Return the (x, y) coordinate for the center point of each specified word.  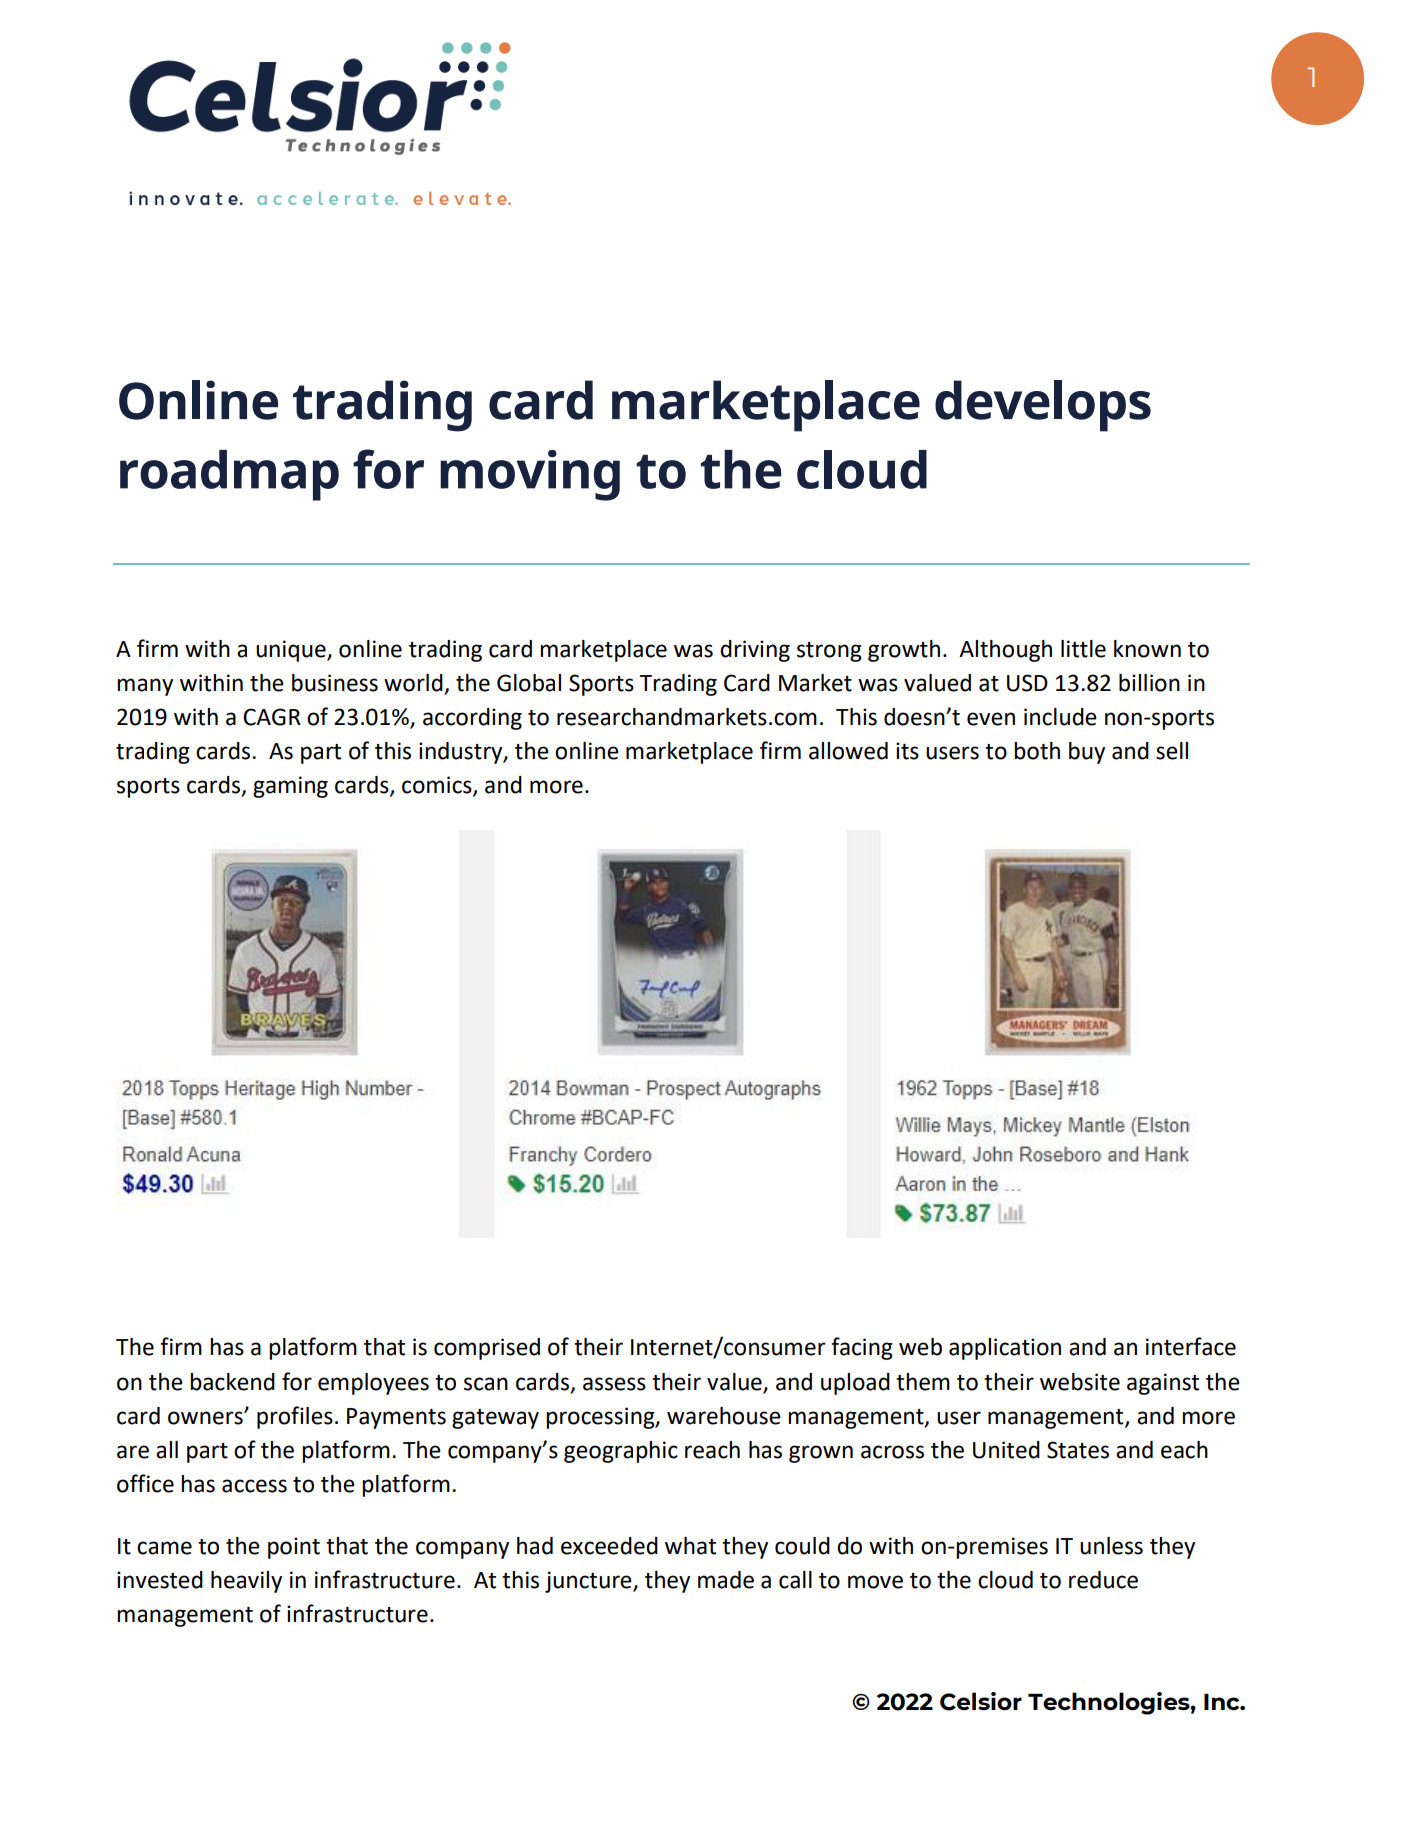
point (294, 1548)
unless (1111, 1546)
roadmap (229, 475)
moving (530, 475)
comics (438, 786)
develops (1043, 406)
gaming (290, 787)
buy (1087, 753)
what (690, 1546)
